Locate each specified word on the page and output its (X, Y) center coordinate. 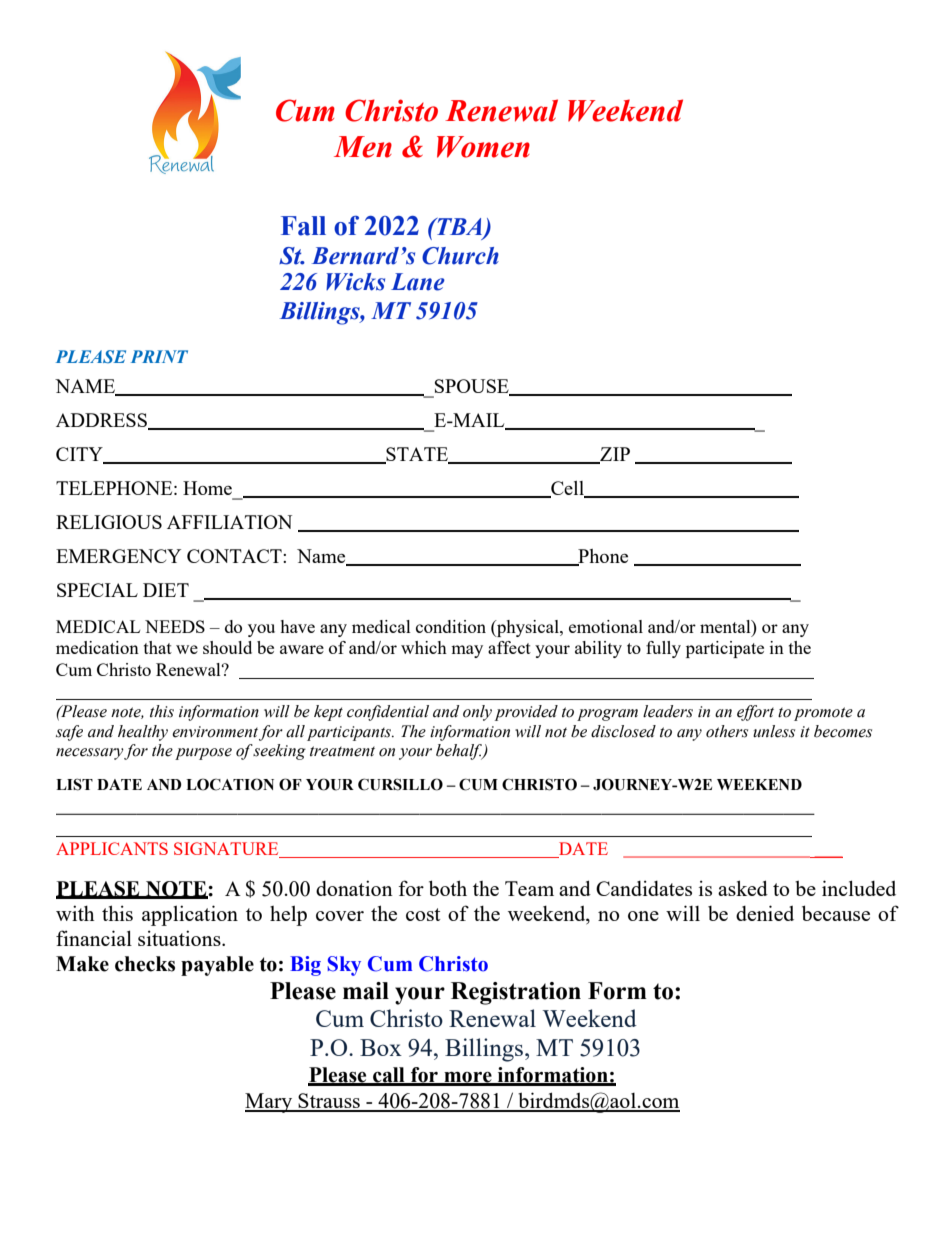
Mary (270, 1103)
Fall (303, 226)
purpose (203, 754)
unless (774, 731)
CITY (80, 455)
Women (483, 147)
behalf (460, 752)
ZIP (614, 455)
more (468, 1078)
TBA (460, 227)
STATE (417, 455)
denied (765, 913)
